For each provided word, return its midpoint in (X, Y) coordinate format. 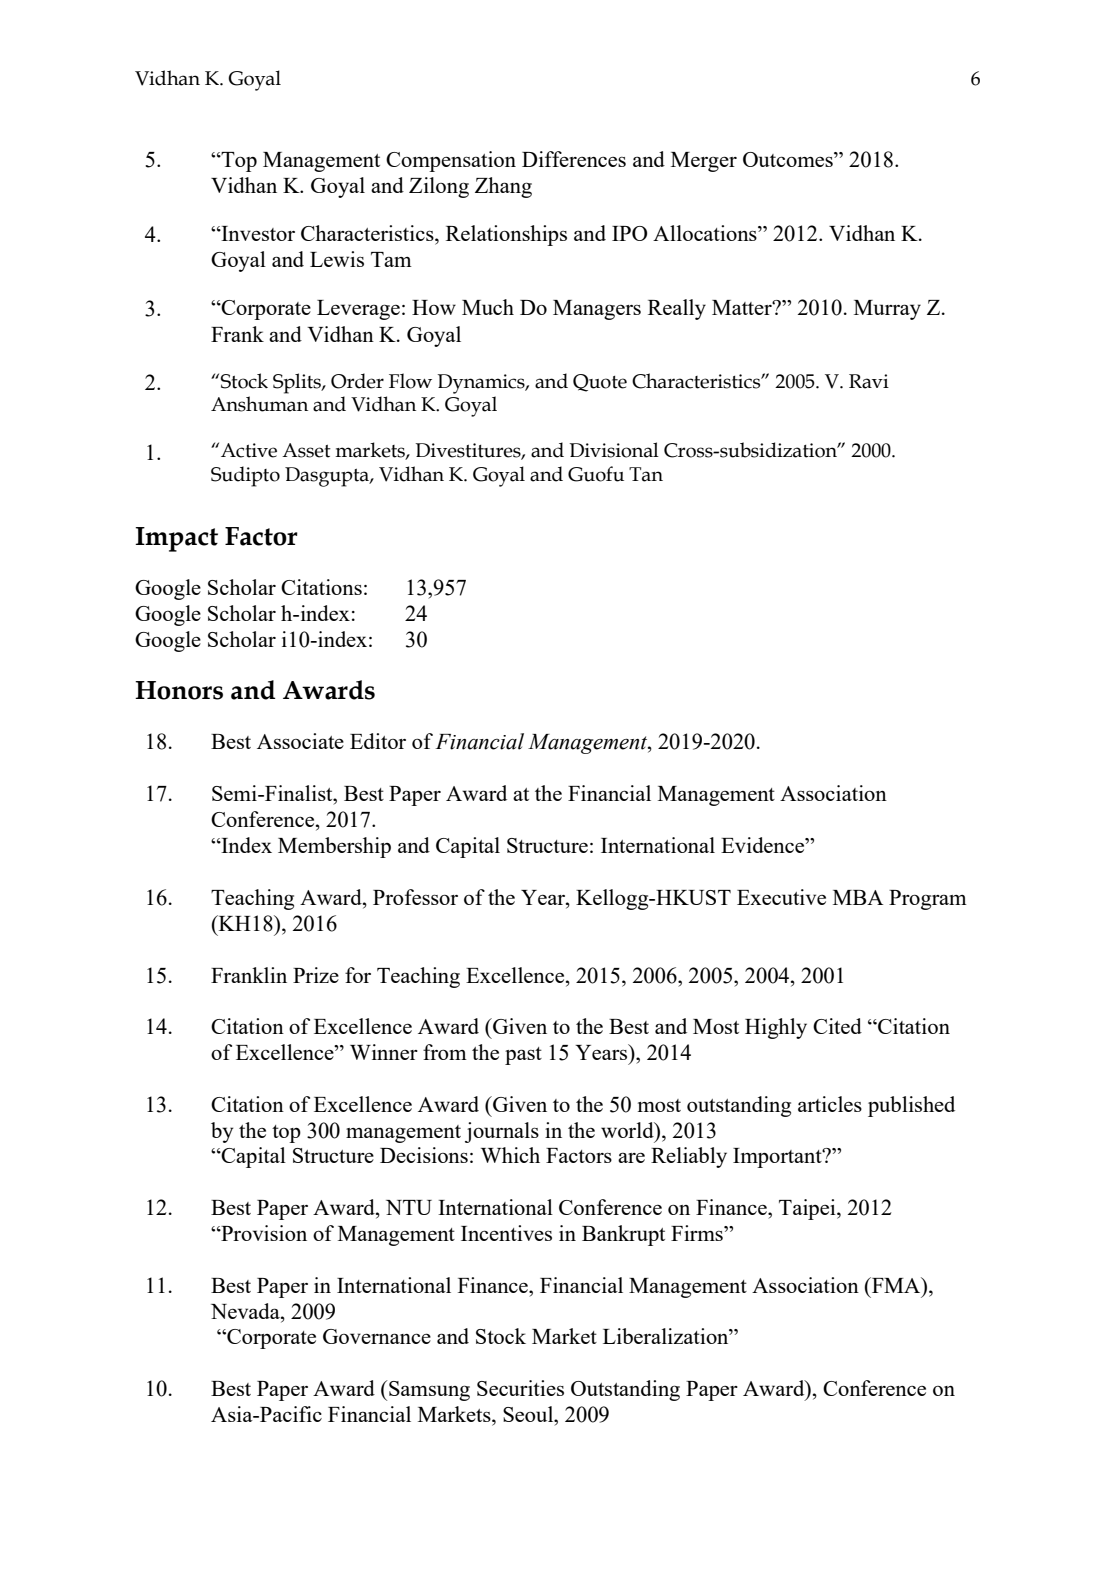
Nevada (246, 1311)
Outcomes (789, 159)
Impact (176, 539)
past (523, 1056)
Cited (837, 1026)
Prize (316, 975)
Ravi (869, 381)
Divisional (614, 450)
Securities (520, 1388)
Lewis (337, 259)
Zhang (503, 187)
